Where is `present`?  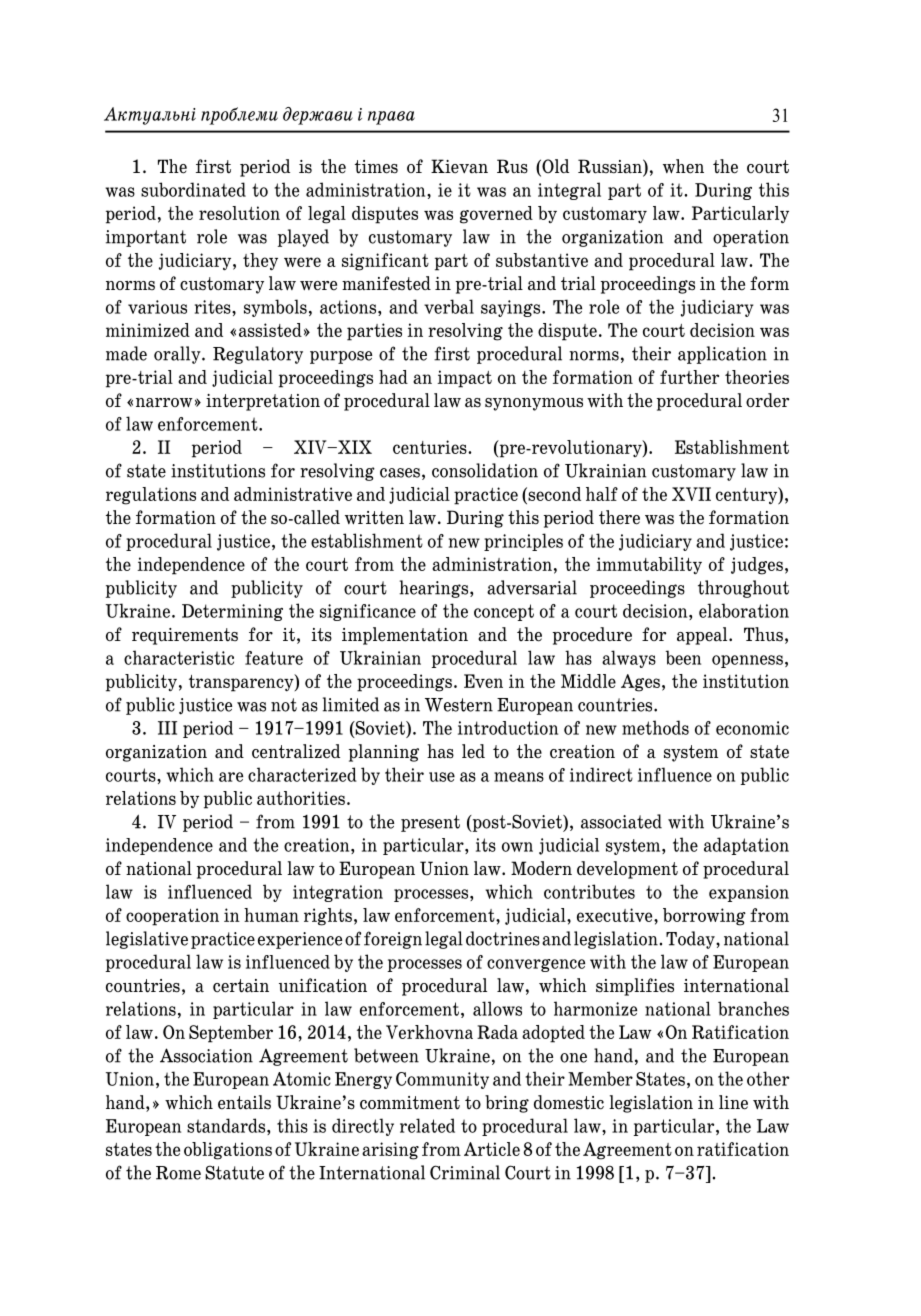 present is located at coordinates (430, 823).
